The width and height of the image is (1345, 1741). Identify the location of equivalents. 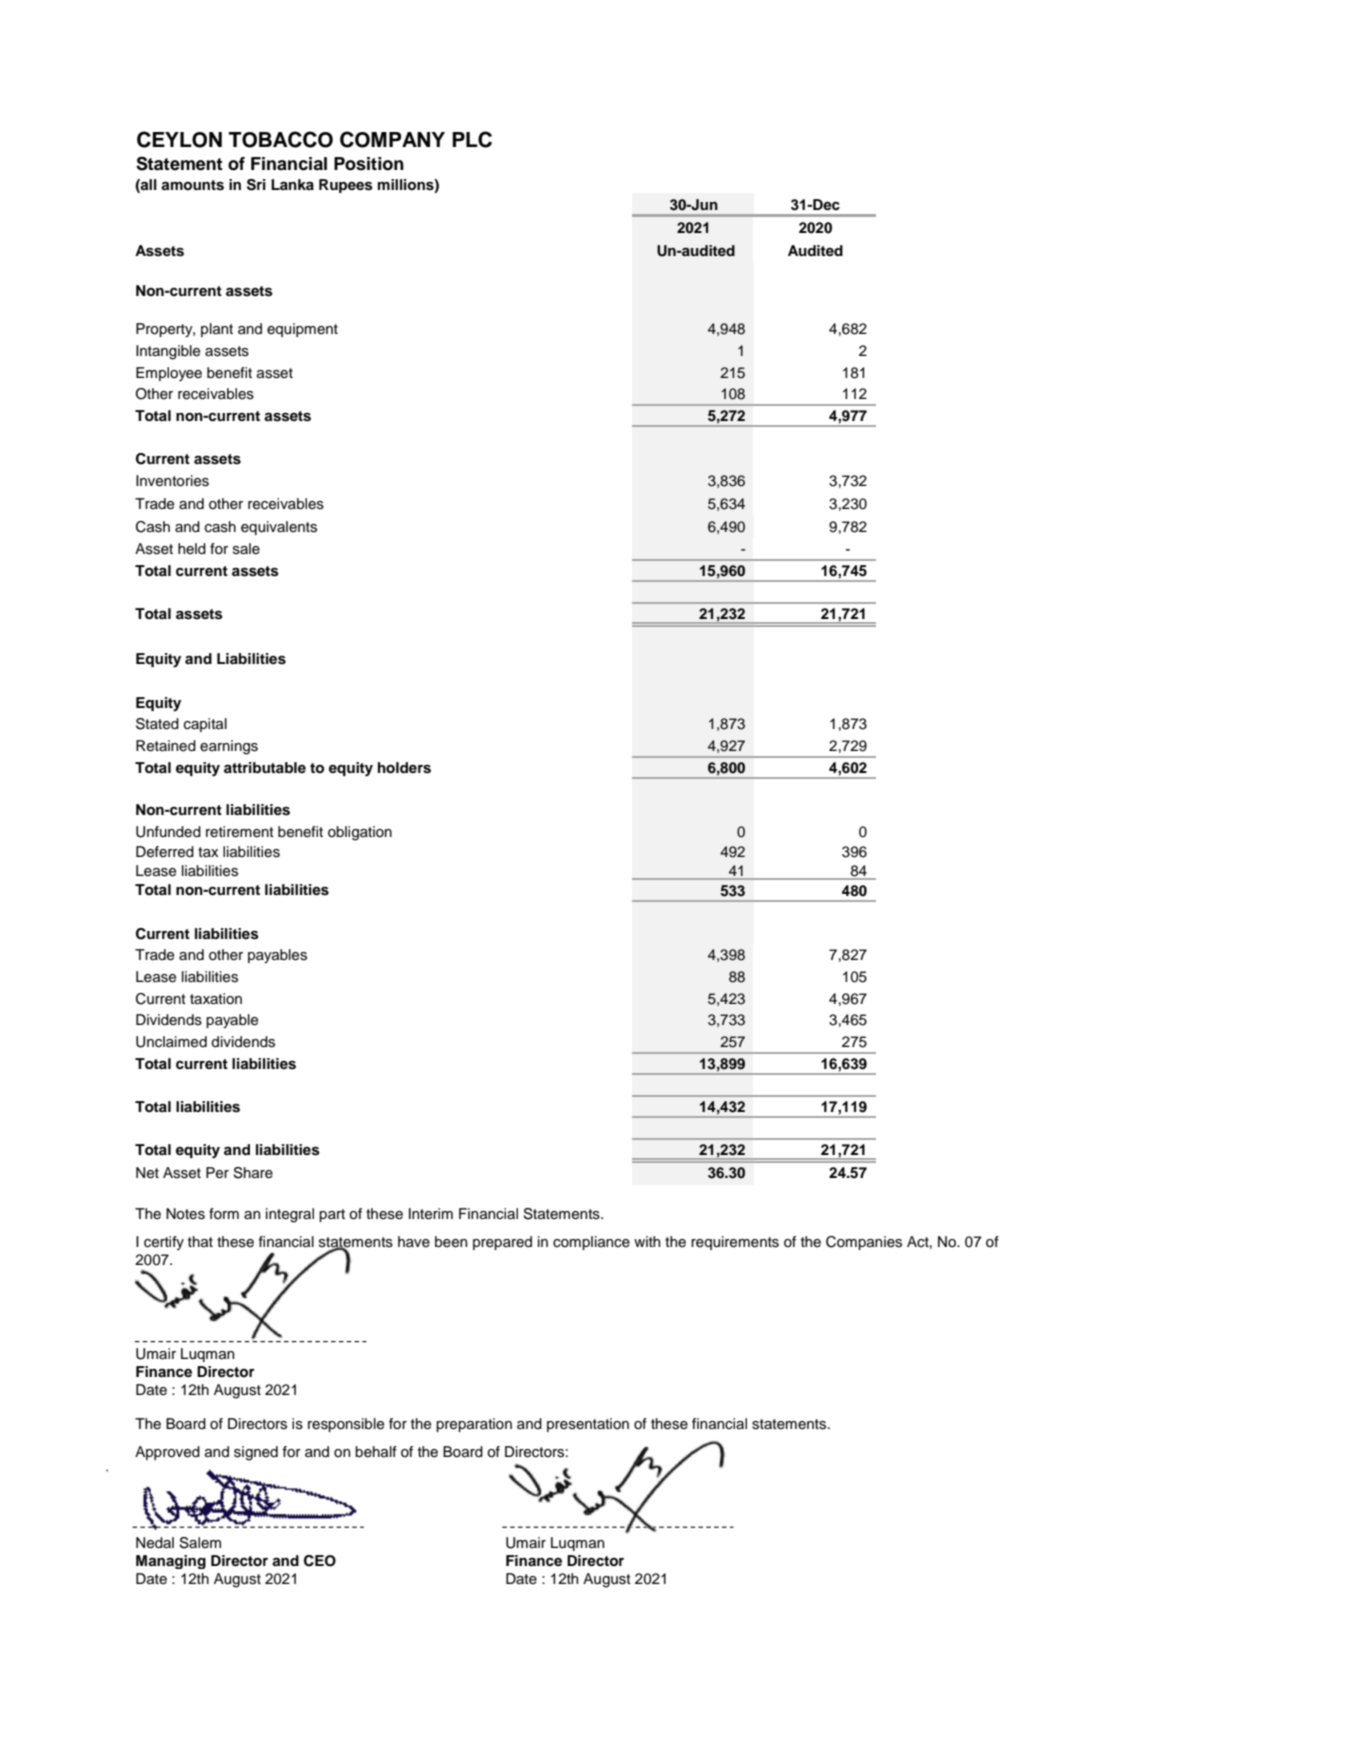
(279, 528).
